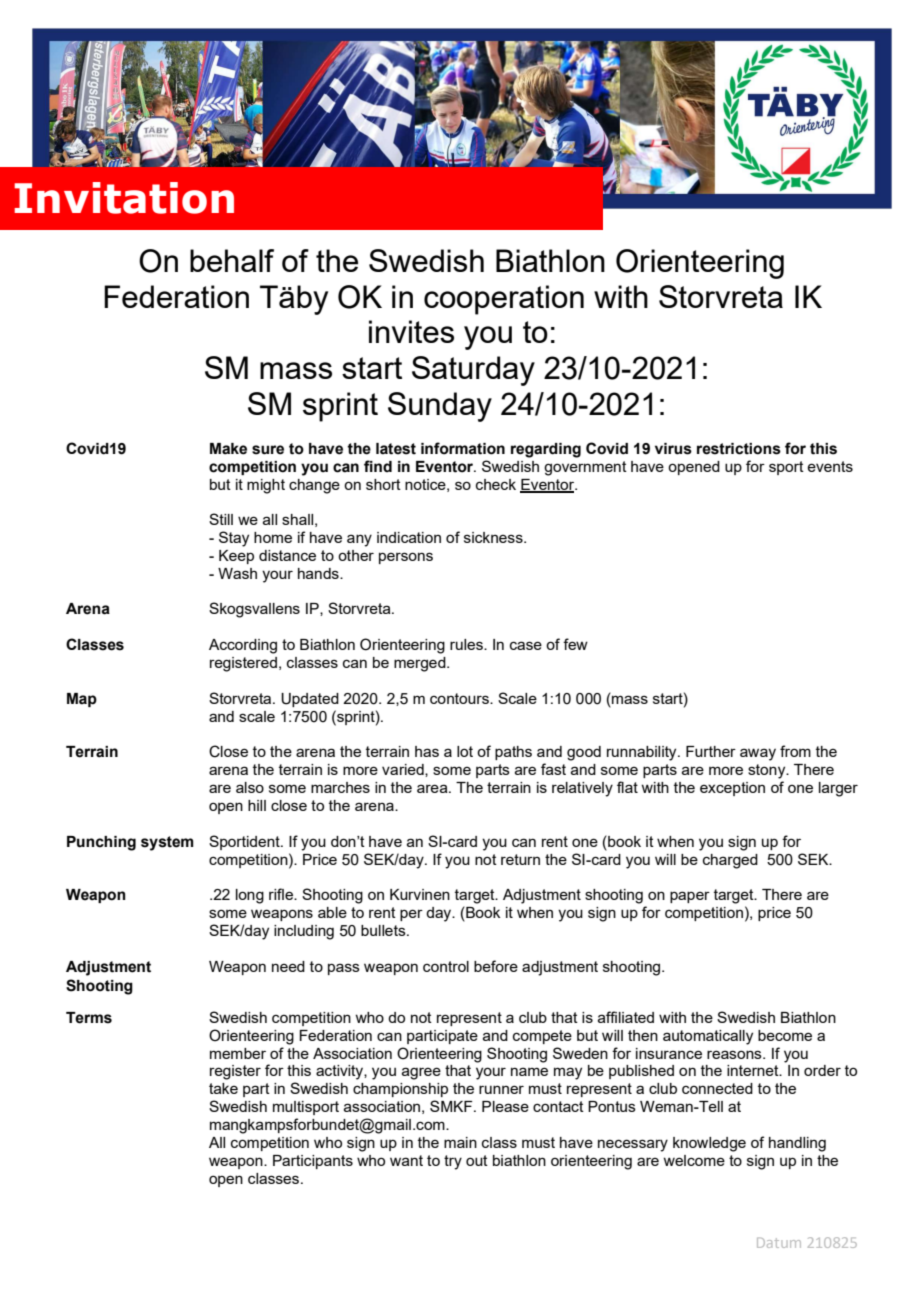 This screenshot has width=924, height=1308. Describe the element at coordinates (739, 449) in the screenshot. I see `restrictions` at that location.
